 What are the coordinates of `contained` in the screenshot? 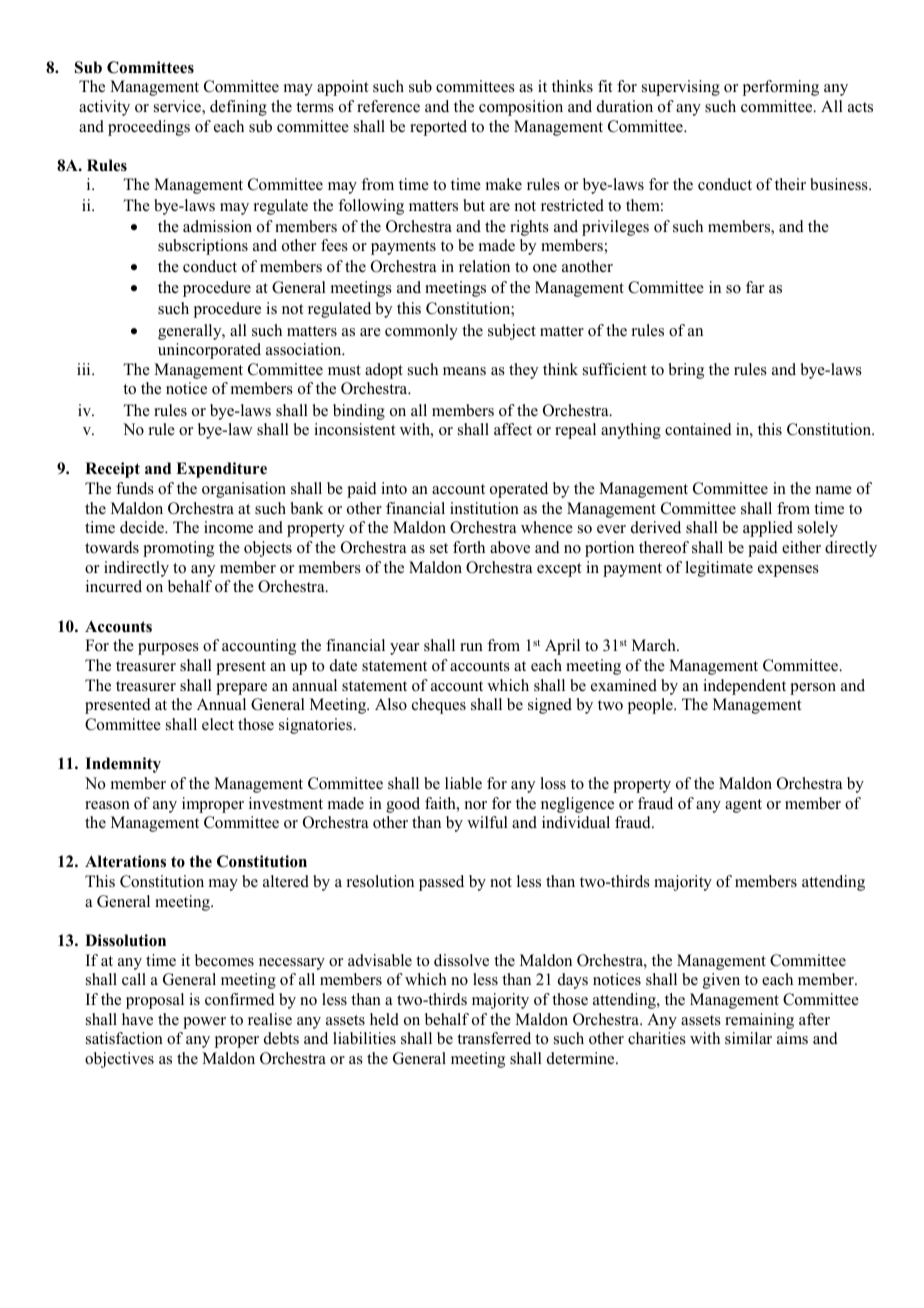 It's located at (698, 429).
